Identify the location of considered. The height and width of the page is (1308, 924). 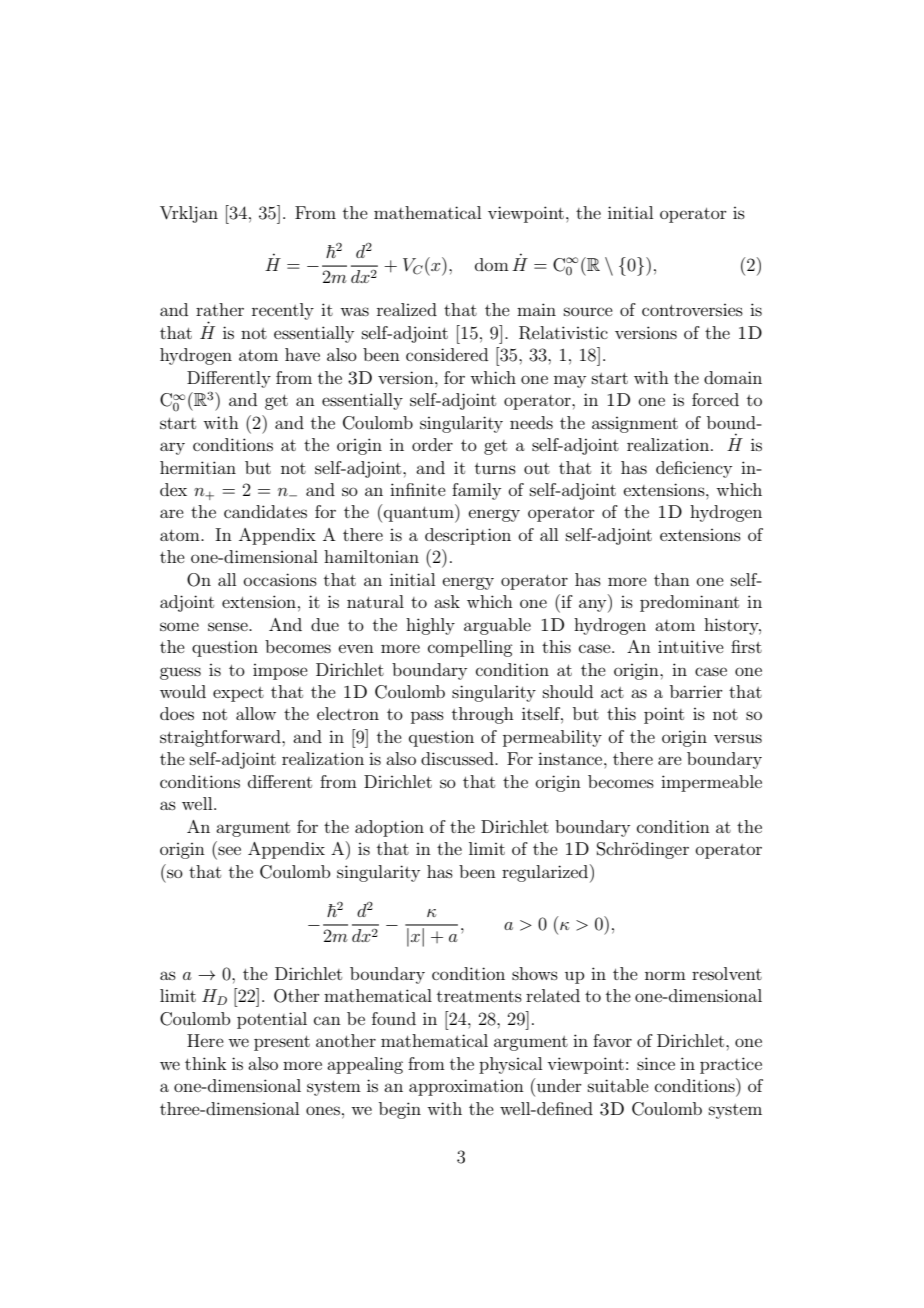
(447, 354).
